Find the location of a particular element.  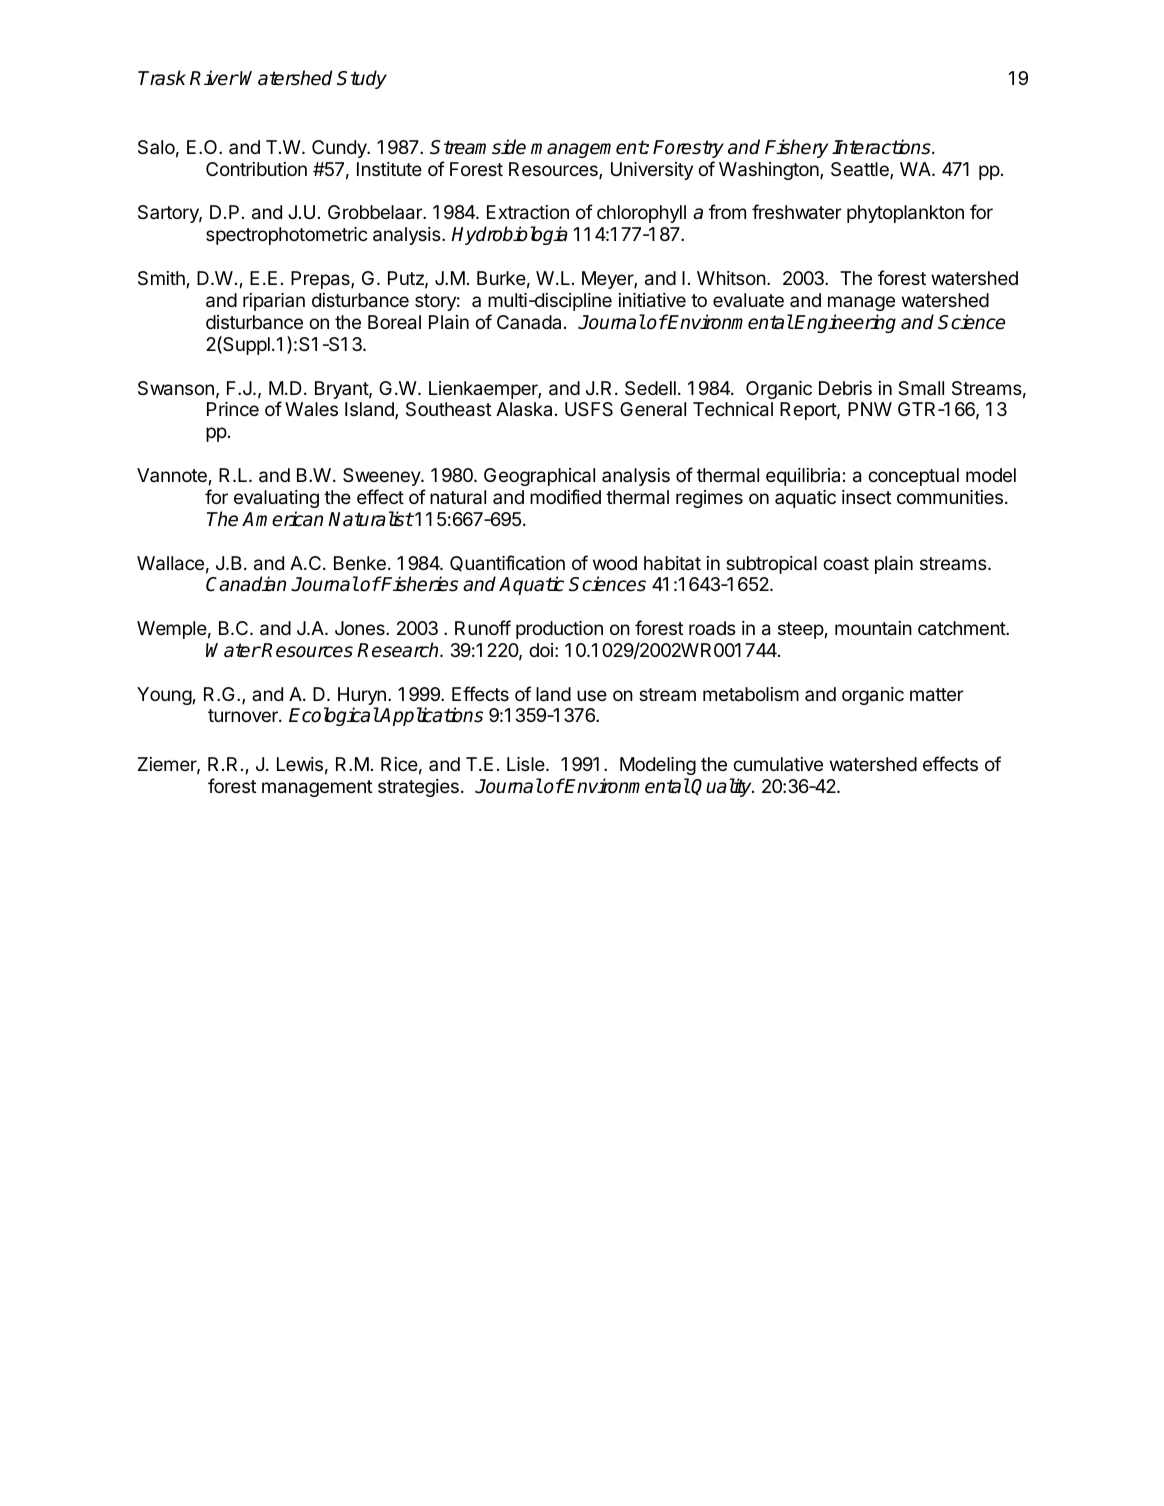

production is located at coordinates (559, 630).
